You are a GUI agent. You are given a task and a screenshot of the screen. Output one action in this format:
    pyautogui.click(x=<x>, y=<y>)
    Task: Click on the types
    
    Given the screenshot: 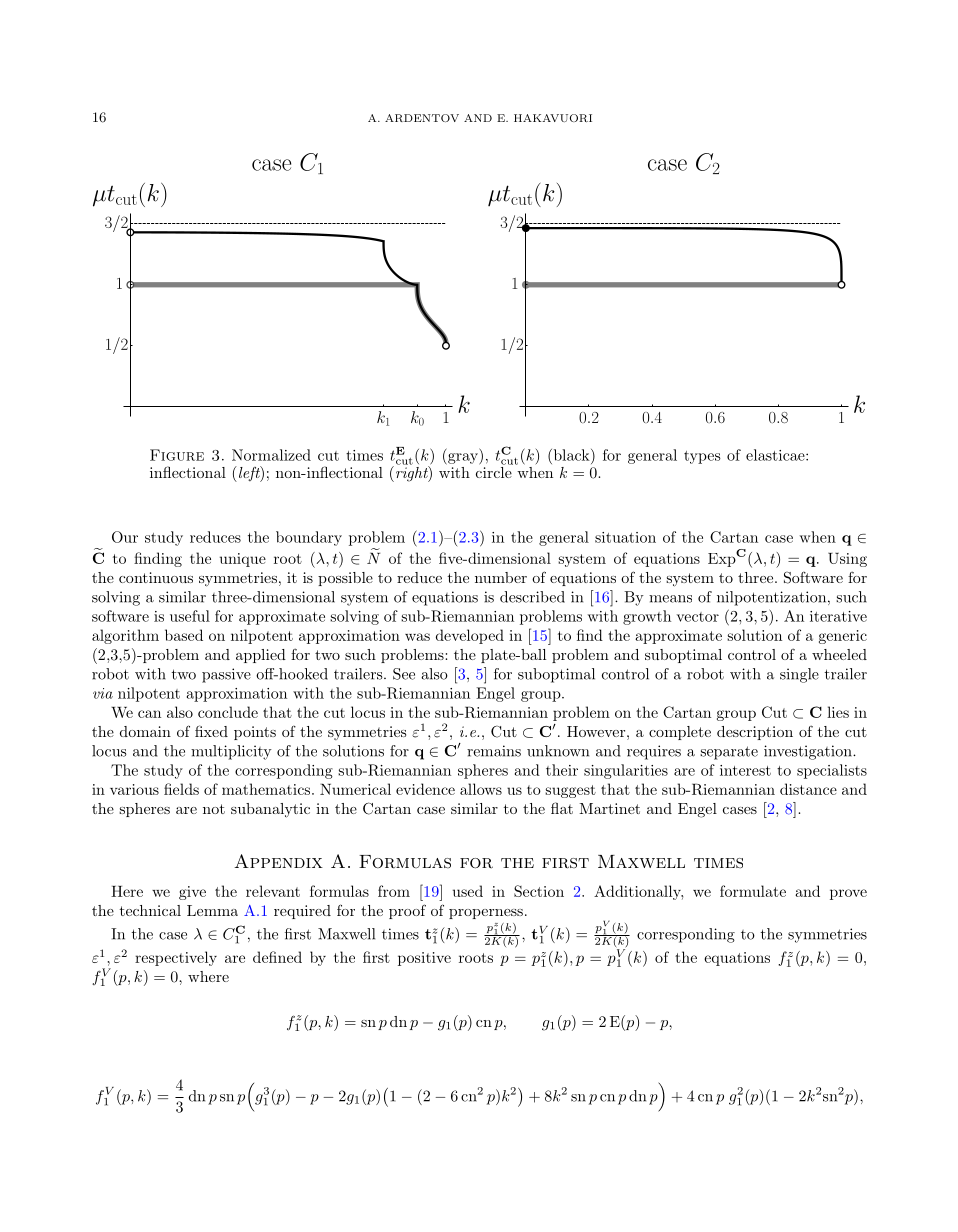 What is the action you would take?
    pyautogui.click(x=702, y=457)
